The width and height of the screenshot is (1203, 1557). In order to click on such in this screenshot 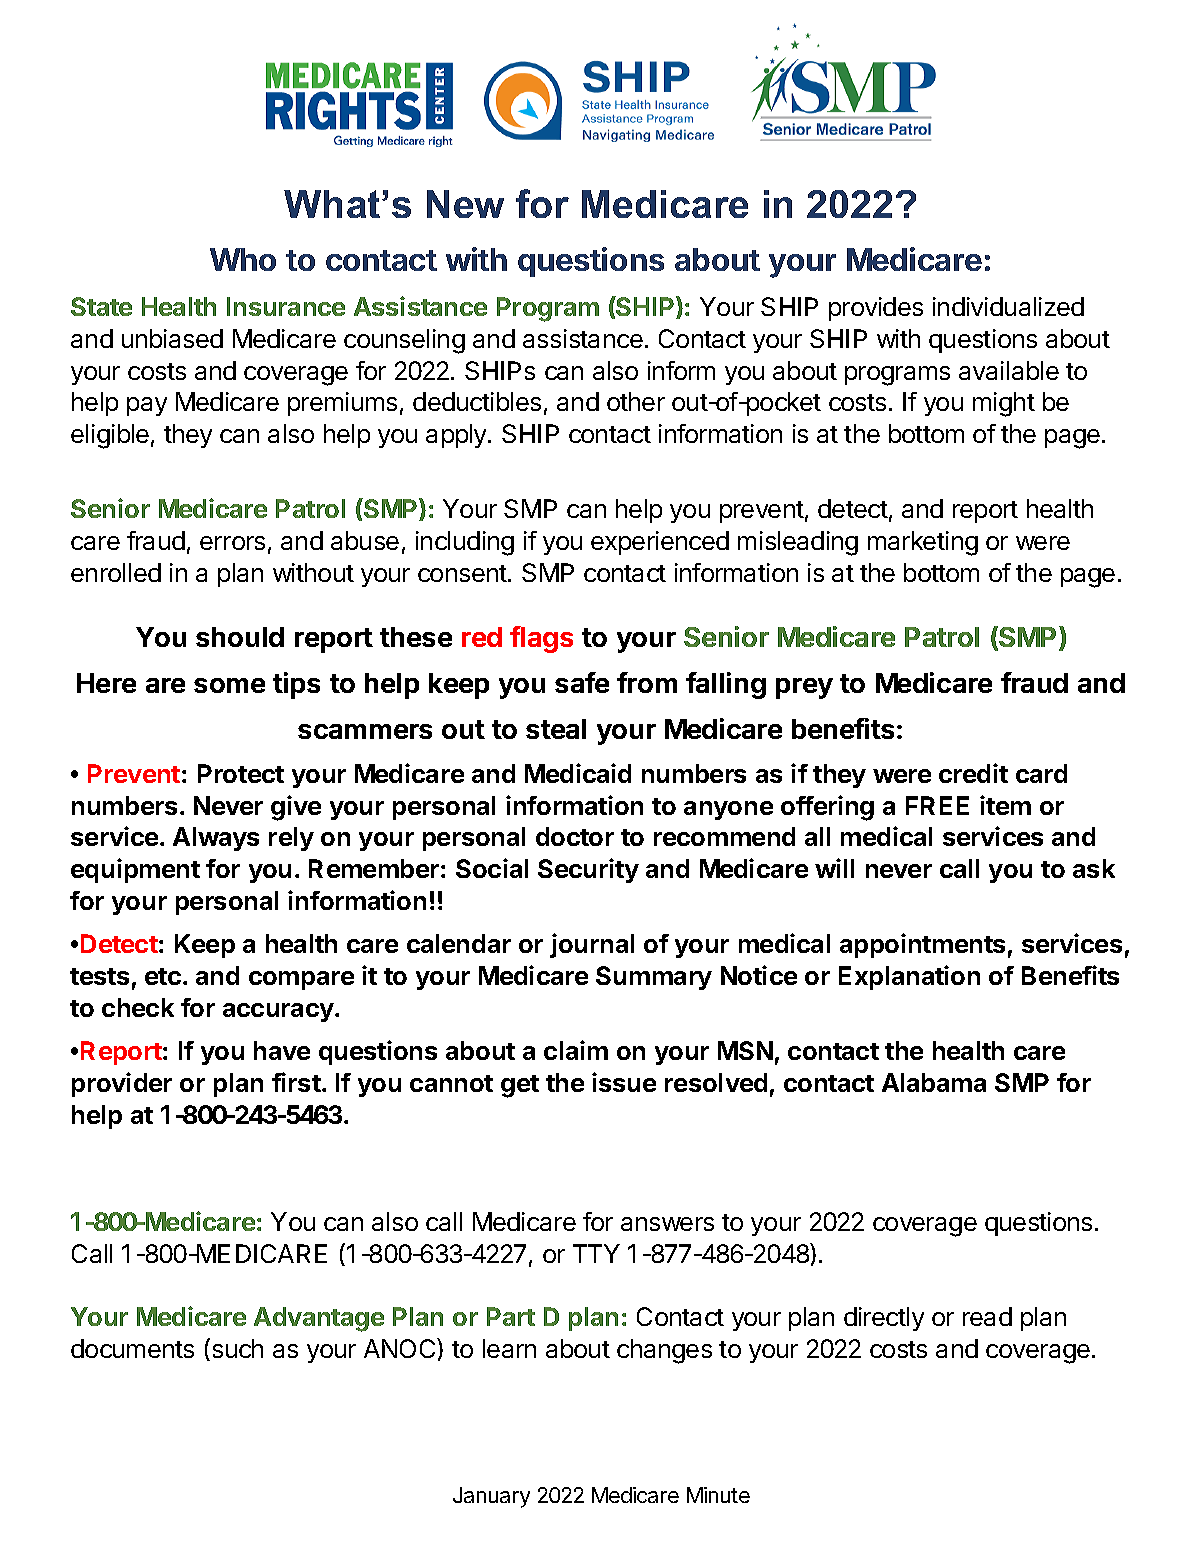, I will do `click(236, 1349)`.
